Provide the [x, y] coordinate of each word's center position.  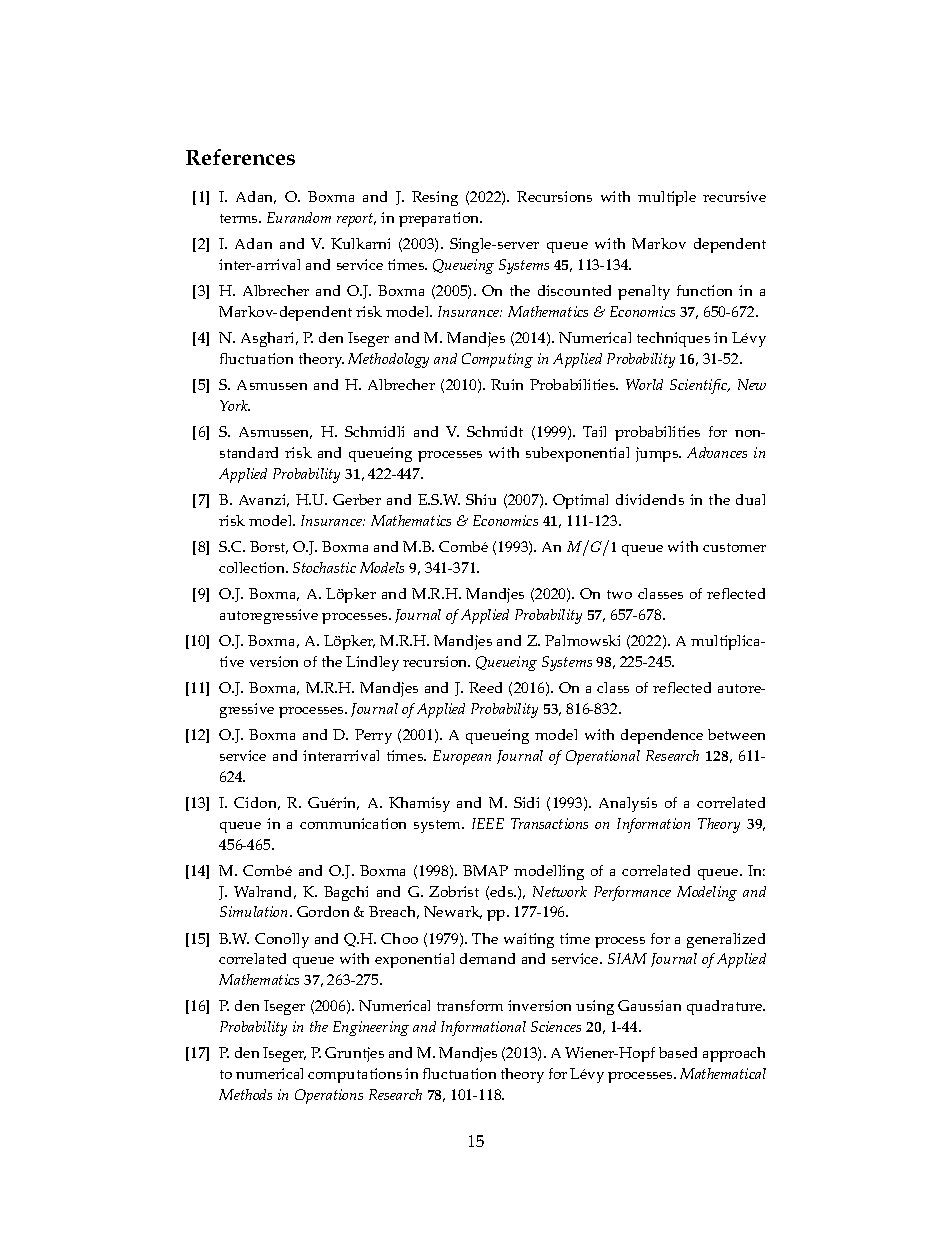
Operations [329, 1096]
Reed [485, 687]
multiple [667, 198]
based [678, 1052]
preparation [440, 219]
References [240, 157]
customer [734, 547]
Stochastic [324, 567]
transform [470, 1005]
